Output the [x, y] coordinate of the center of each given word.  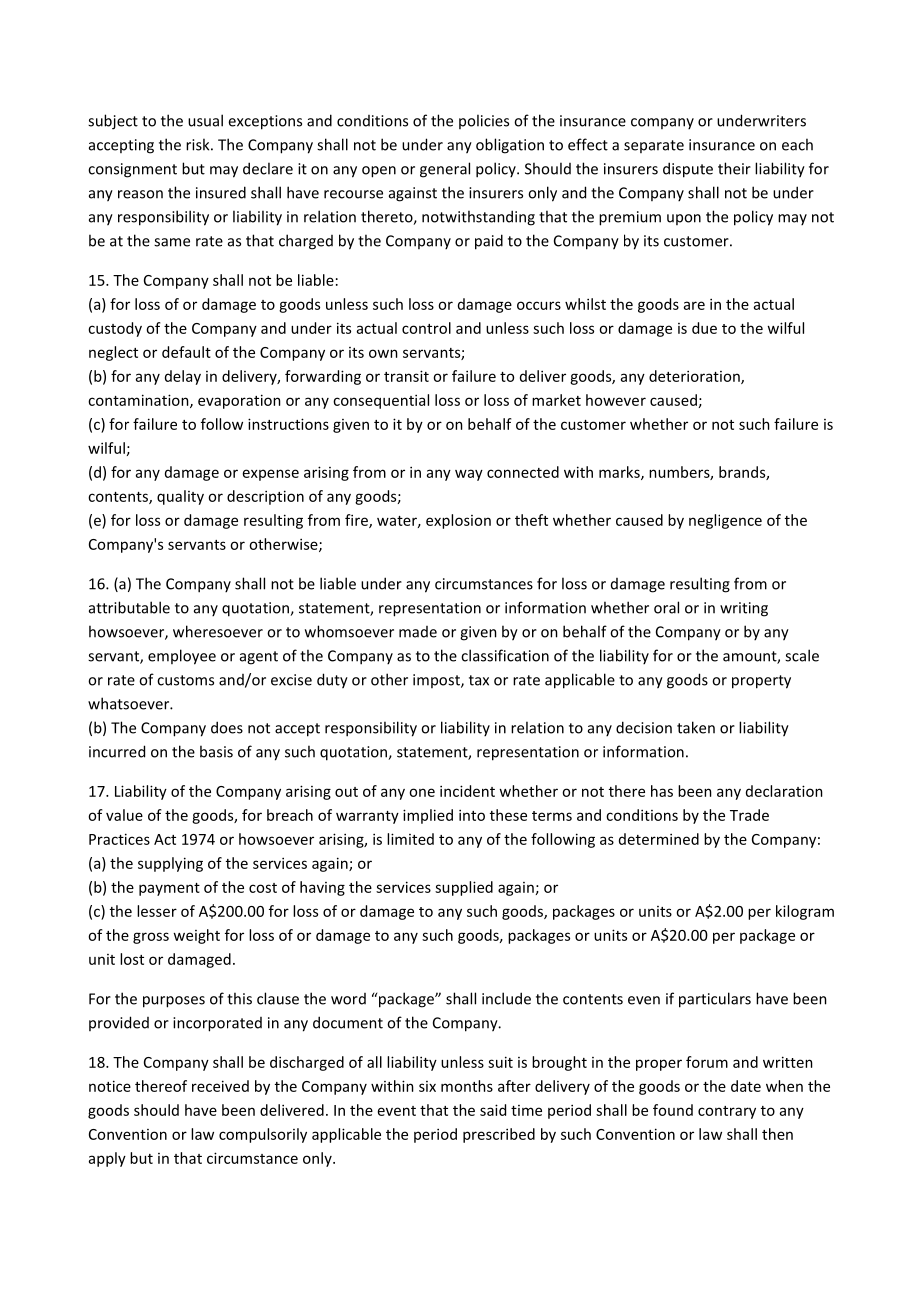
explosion [458, 521]
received [220, 1086]
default [186, 352]
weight [196, 936]
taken [696, 727]
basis [216, 751]
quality [180, 497]
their [734, 168]
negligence [725, 521]
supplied [464, 888]
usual [205, 120]
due [704, 328]
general [445, 170]
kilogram [805, 912]
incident [467, 791]
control [426, 328]
